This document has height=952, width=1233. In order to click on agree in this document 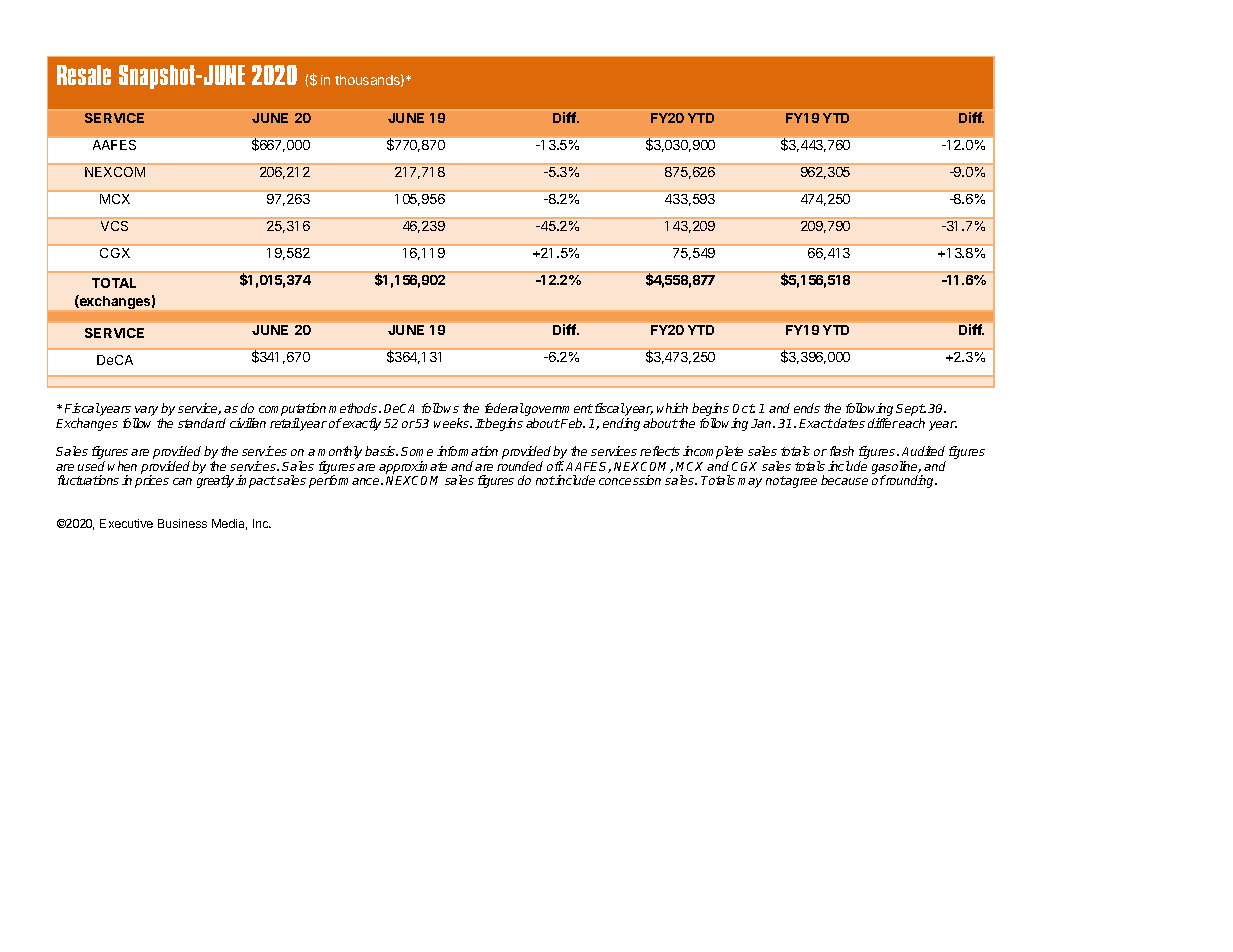, I will do `click(801, 483)`.
